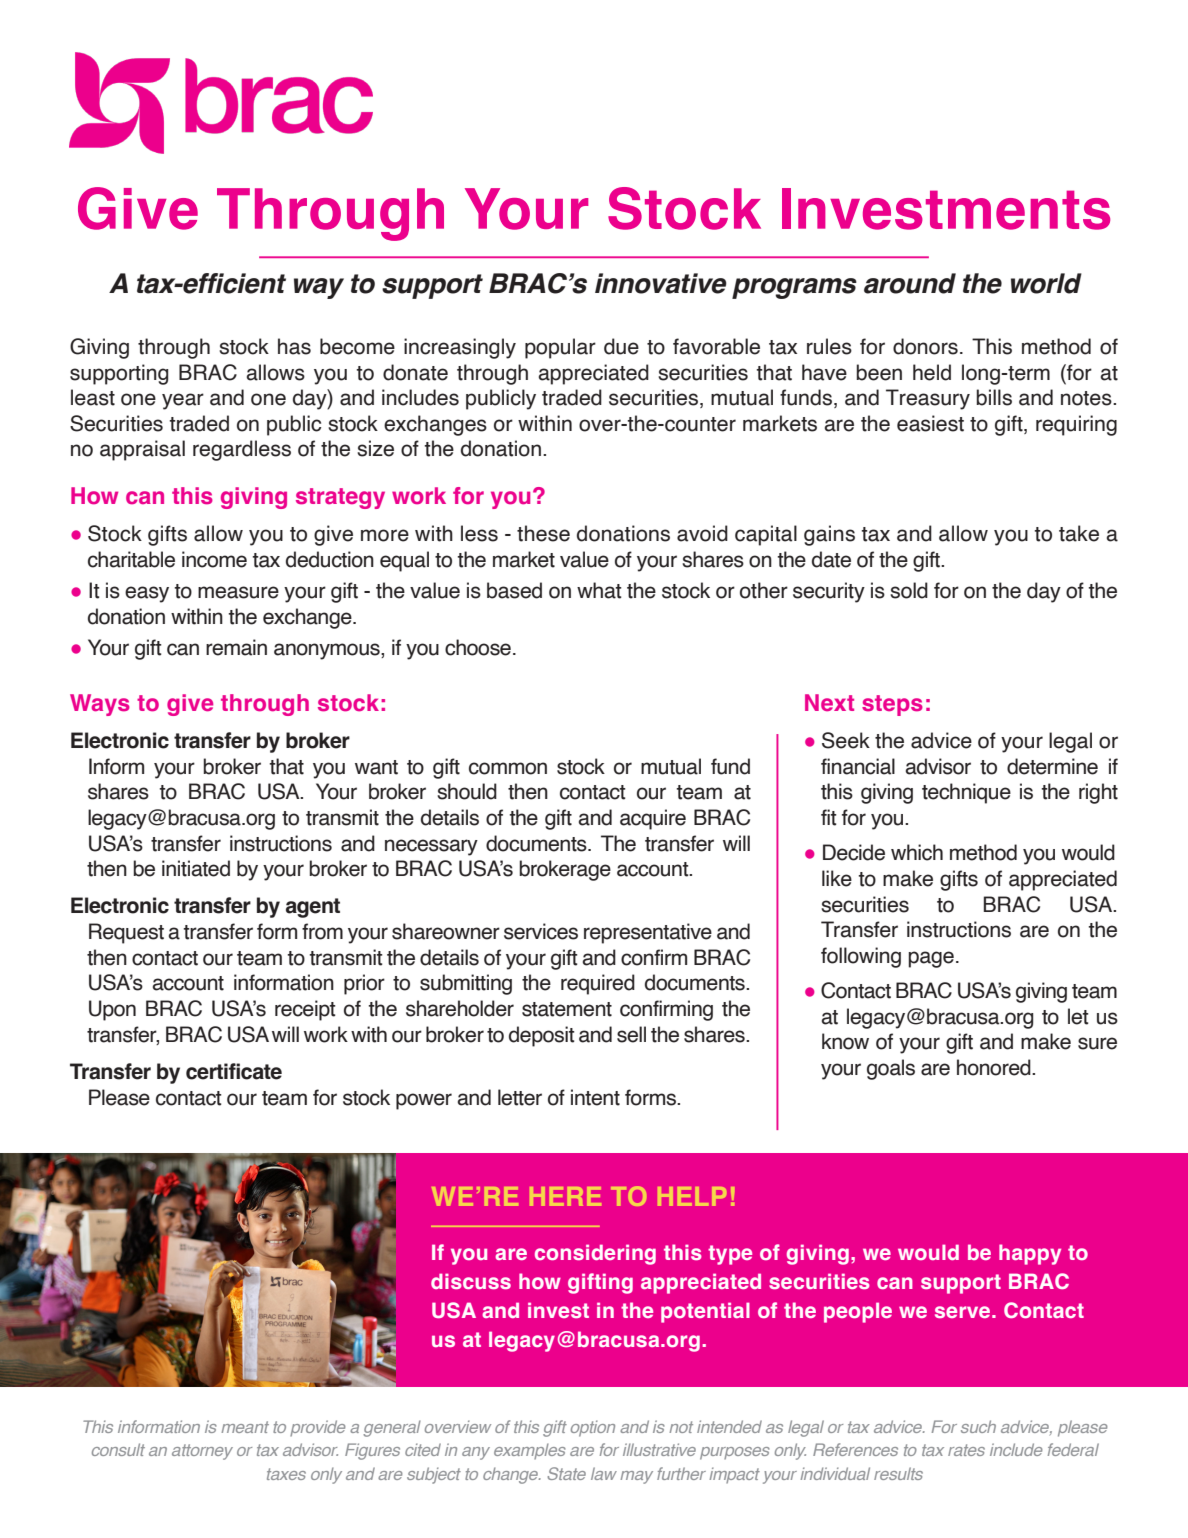  Describe the element at coordinates (892, 705) in the screenshot. I see `steps` at that location.
